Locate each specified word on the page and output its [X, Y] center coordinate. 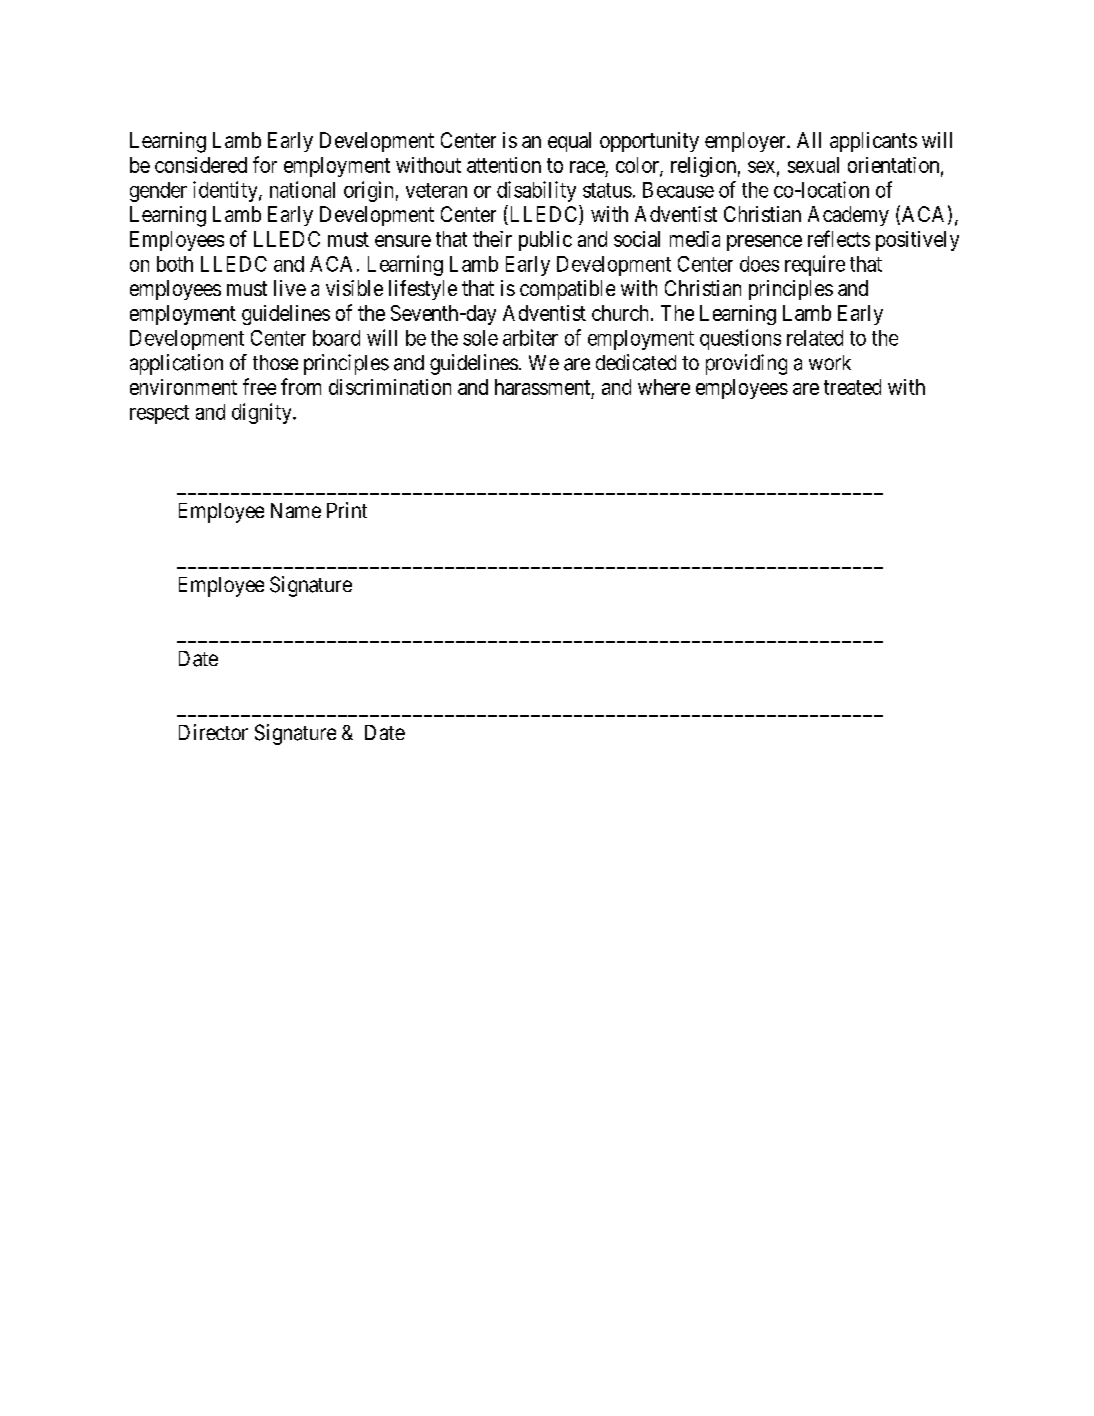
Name [296, 510]
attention [504, 165]
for [265, 164]
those [275, 362]
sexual [813, 165]
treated [852, 387]
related [815, 338]
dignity [263, 413]
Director [213, 732]
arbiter [530, 337]
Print [347, 510]
